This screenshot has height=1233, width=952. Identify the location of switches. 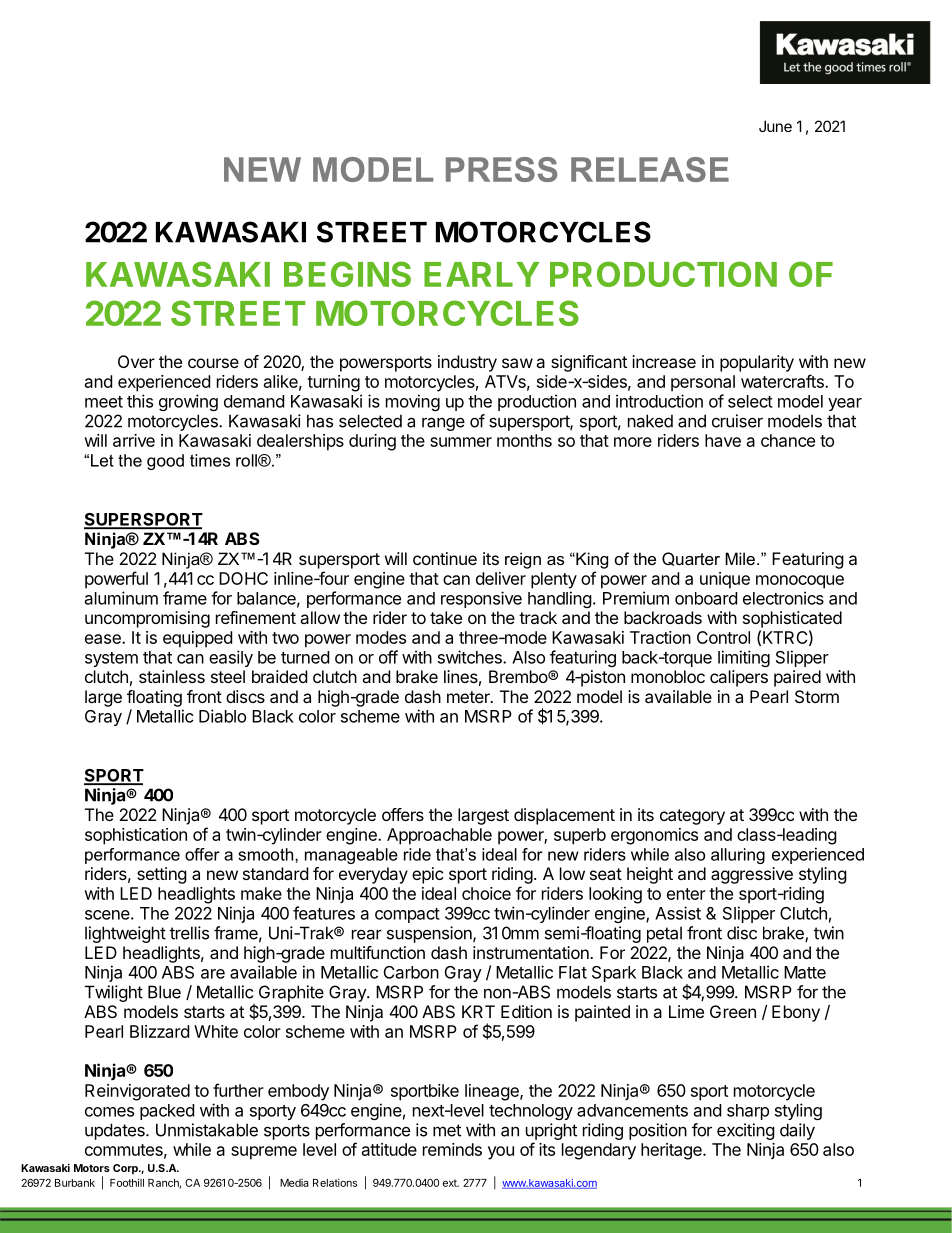
(471, 657).
